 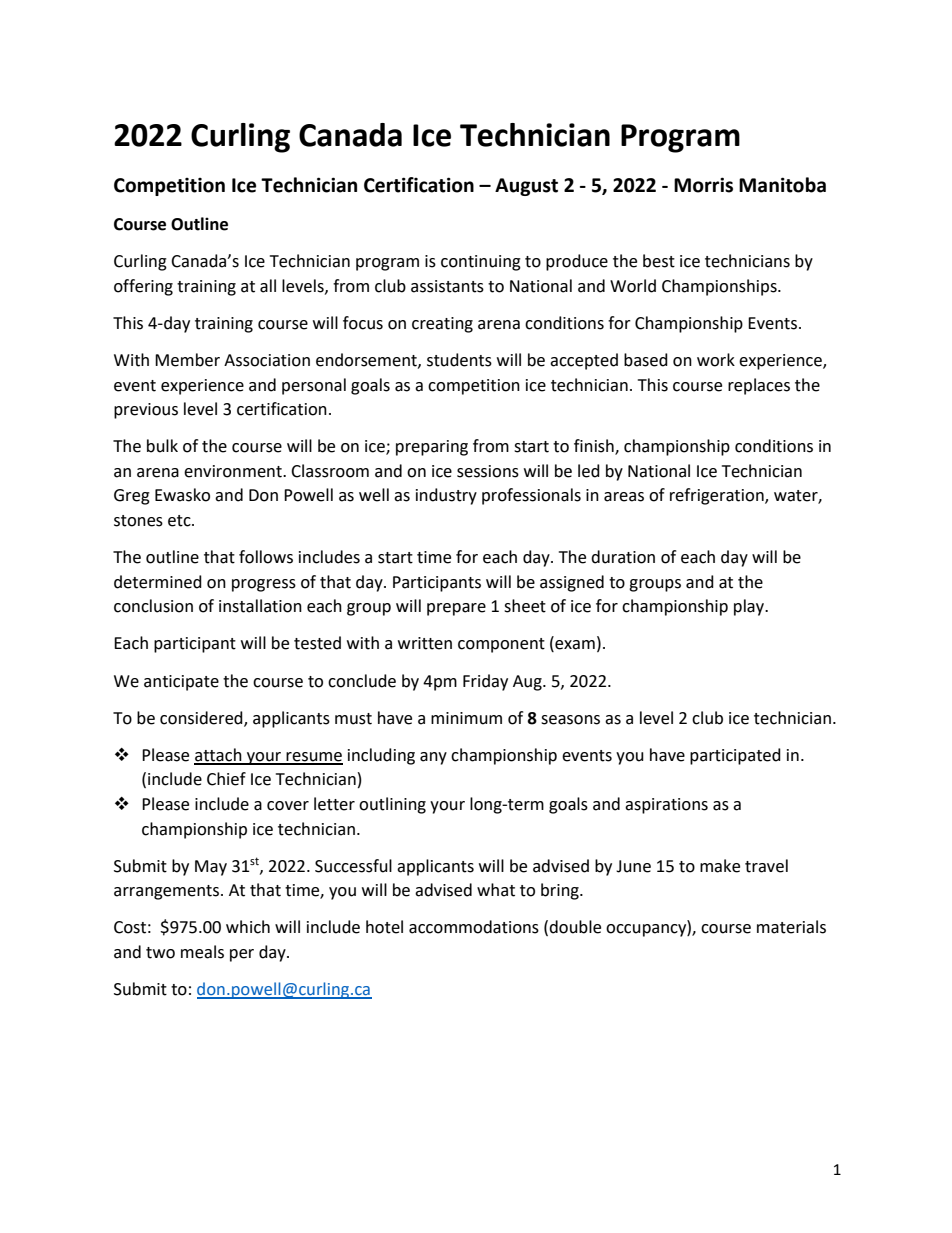 What do you see at coordinates (485, 682) in the document?
I see `Friday` at bounding box center [485, 682].
